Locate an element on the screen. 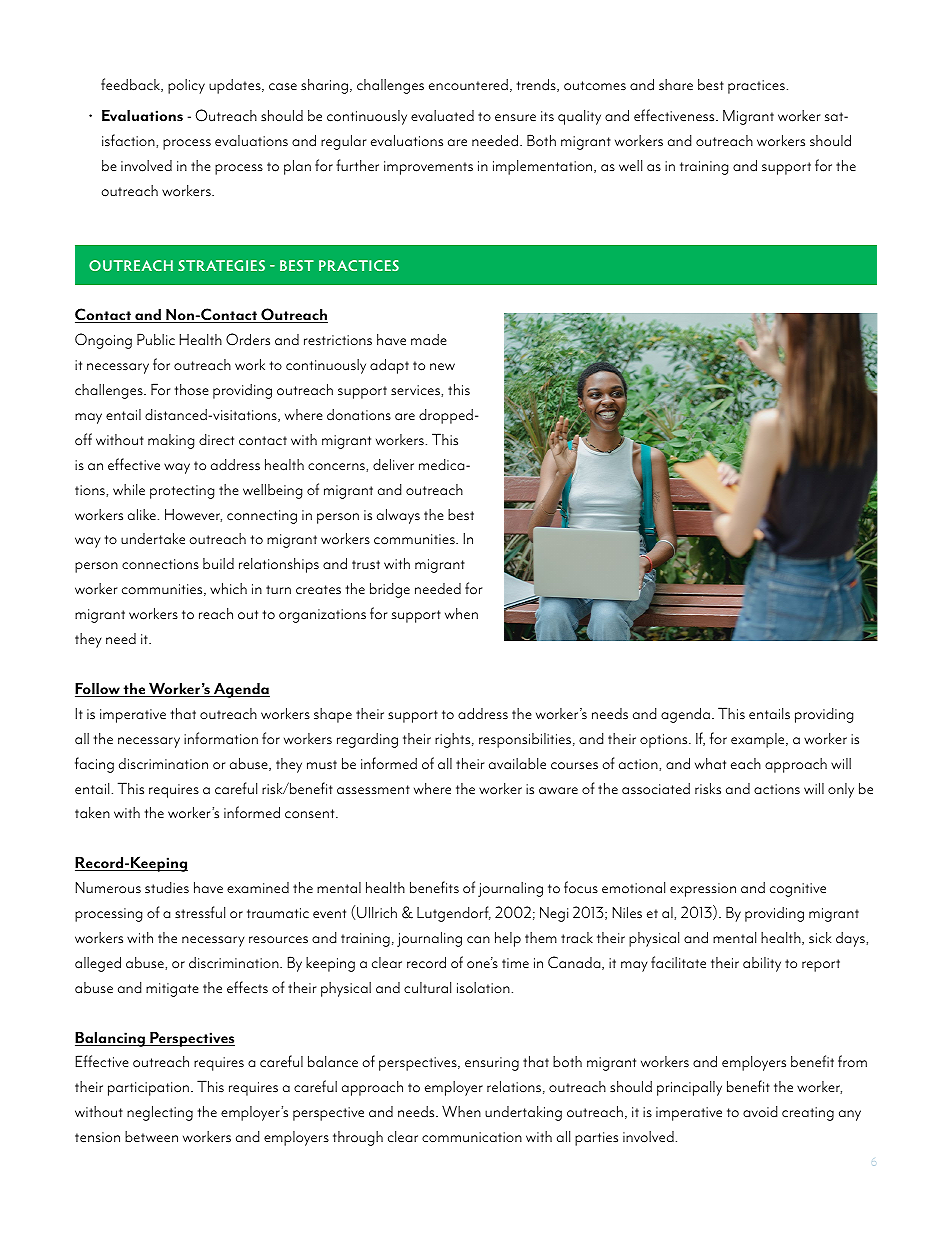 The height and width of the screenshot is (1233, 952). bridge is located at coordinates (390, 590).
